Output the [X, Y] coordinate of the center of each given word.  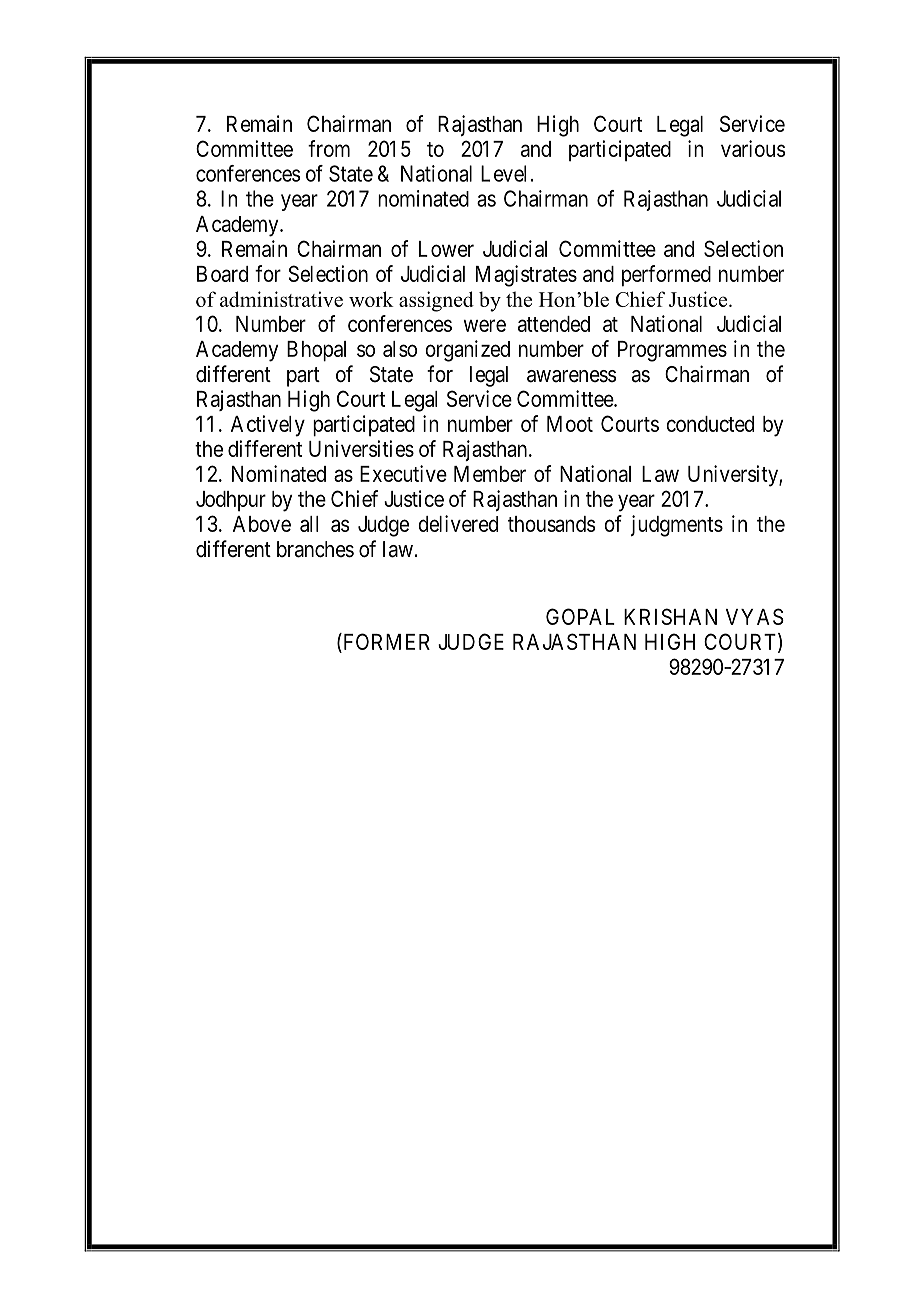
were [485, 325]
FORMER [385, 643]
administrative [281, 299]
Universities [361, 448]
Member [490, 474]
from [329, 148]
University [734, 476]
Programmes [672, 351]
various [753, 148]
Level [503, 173]
